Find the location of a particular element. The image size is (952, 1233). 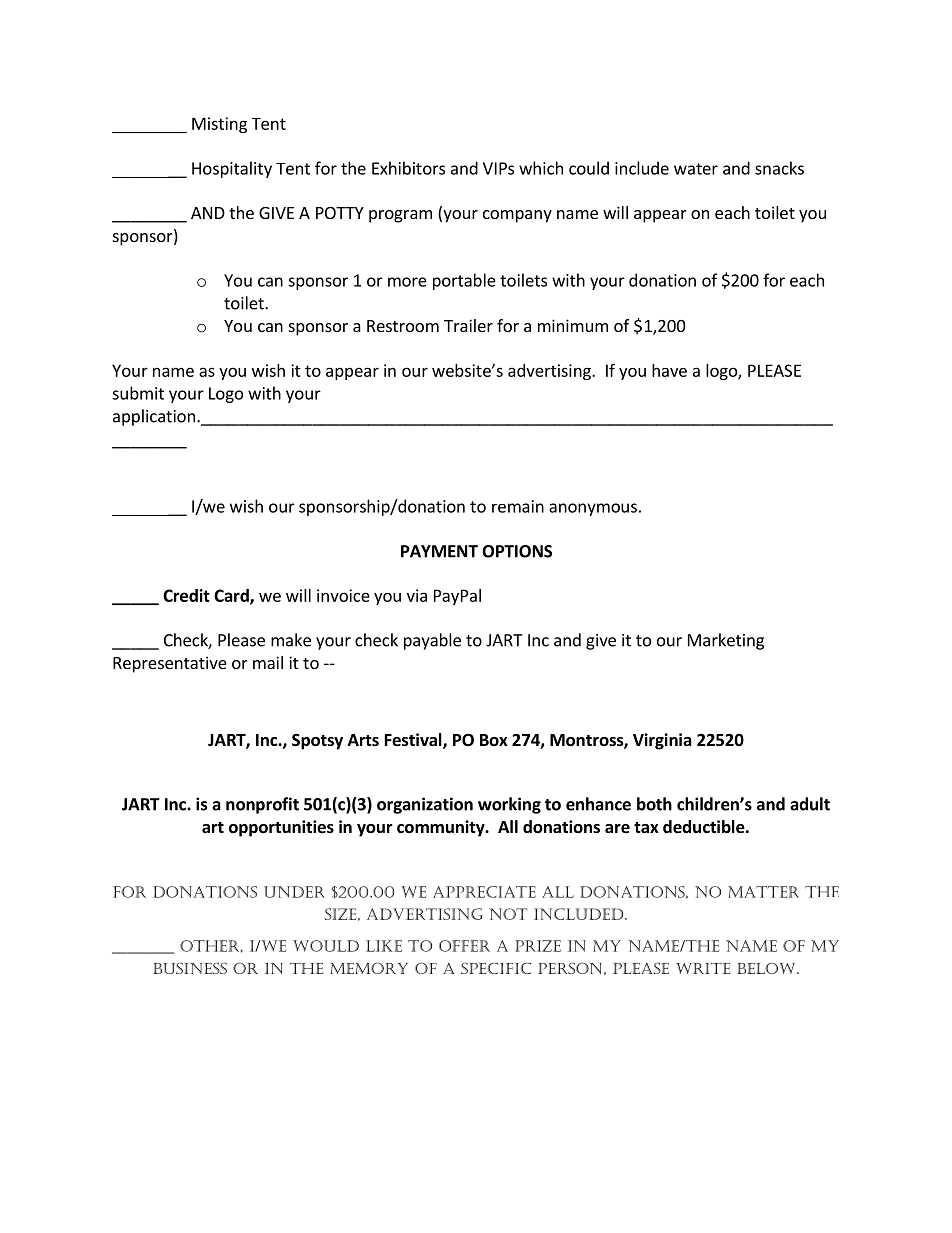

Marketing is located at coordinates (726, 641).
